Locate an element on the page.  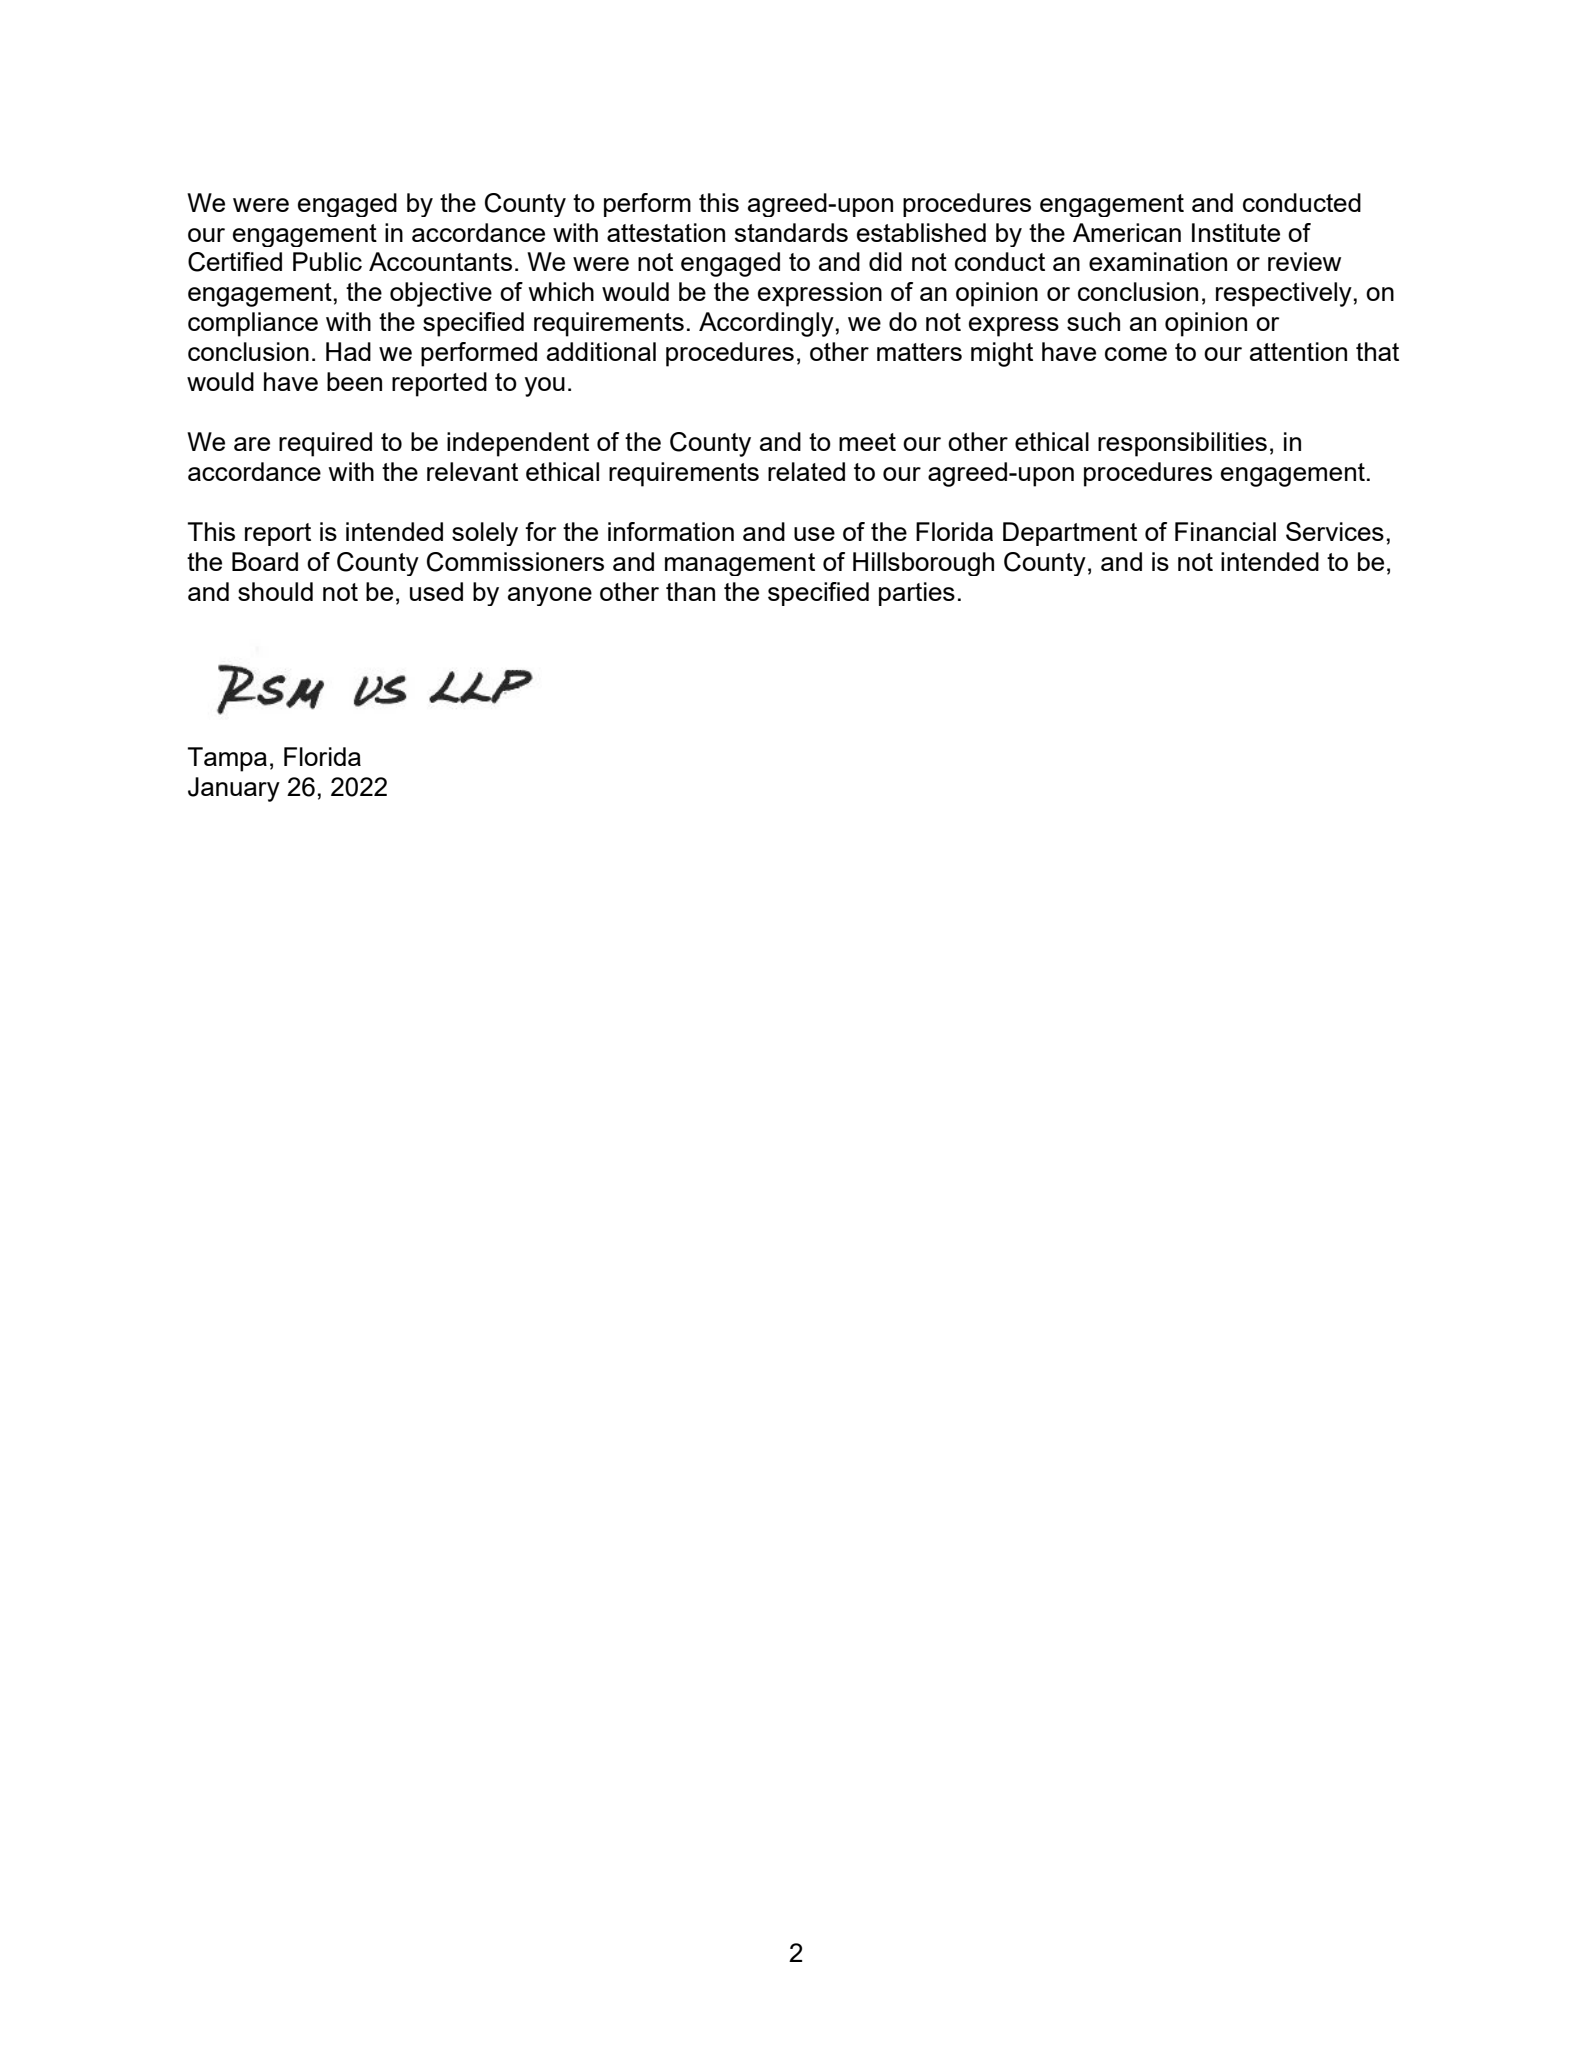
attention is located at coordinates (1298, 351).
